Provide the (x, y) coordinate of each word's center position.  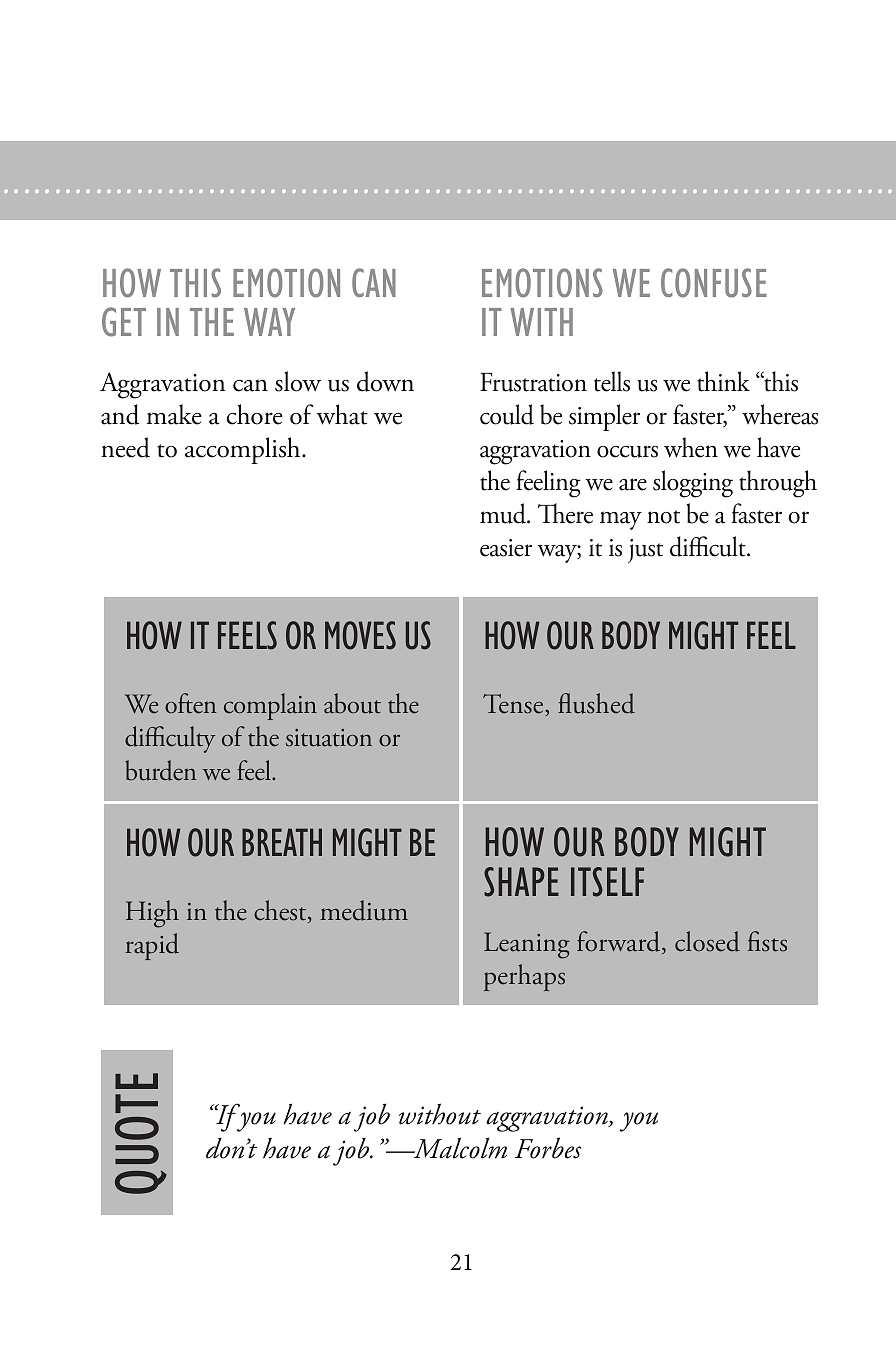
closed (707, 941)
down (385, 381)
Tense (514, 705)
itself (607, 882)
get (124, 322)
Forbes (548, 1148)
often (190, 703)
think (723, 381)
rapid (152, 946)
